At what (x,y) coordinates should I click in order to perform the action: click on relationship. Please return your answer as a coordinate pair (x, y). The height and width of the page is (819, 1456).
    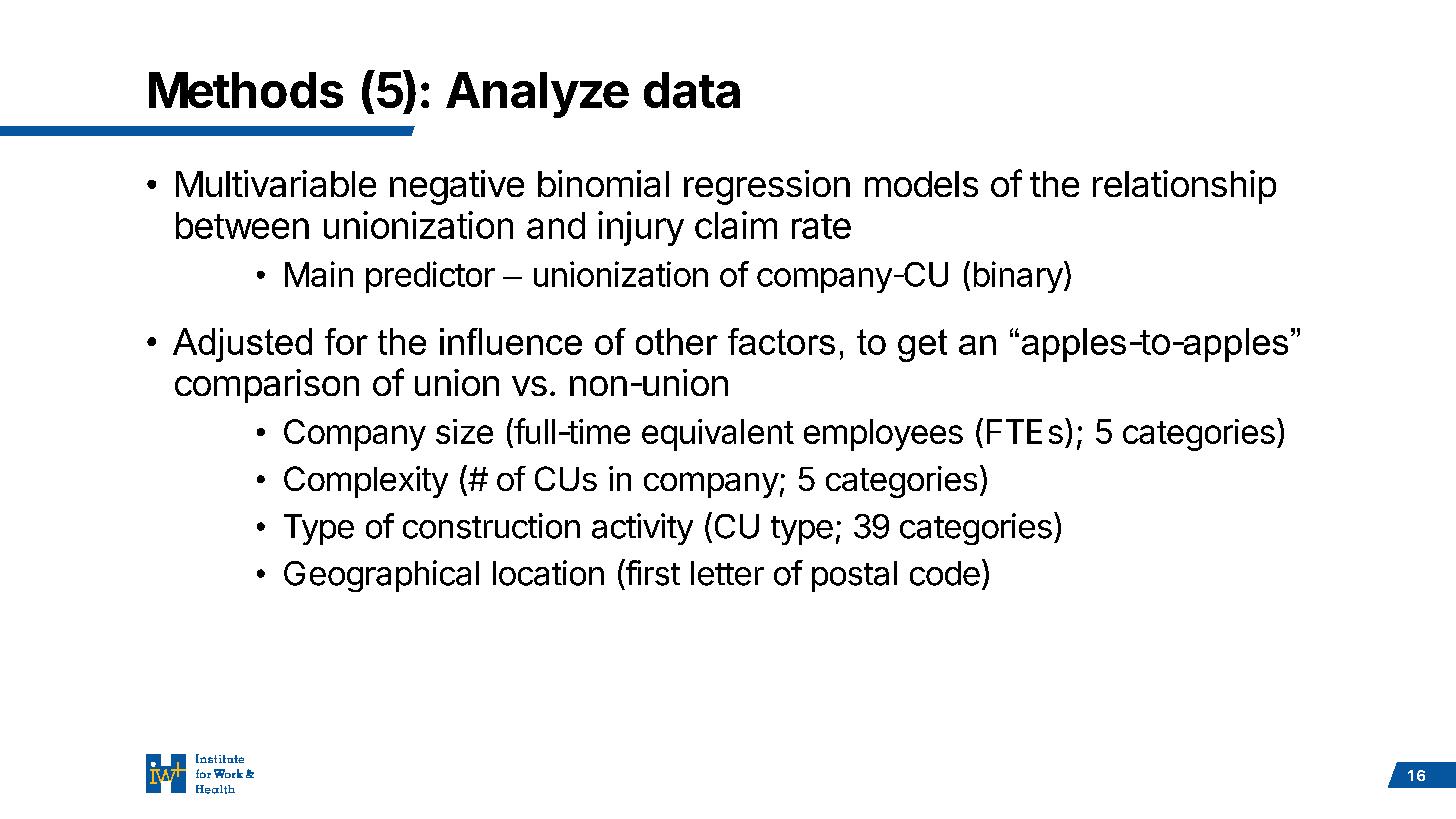
    Looking at the image, I should click on (1184, 187).
